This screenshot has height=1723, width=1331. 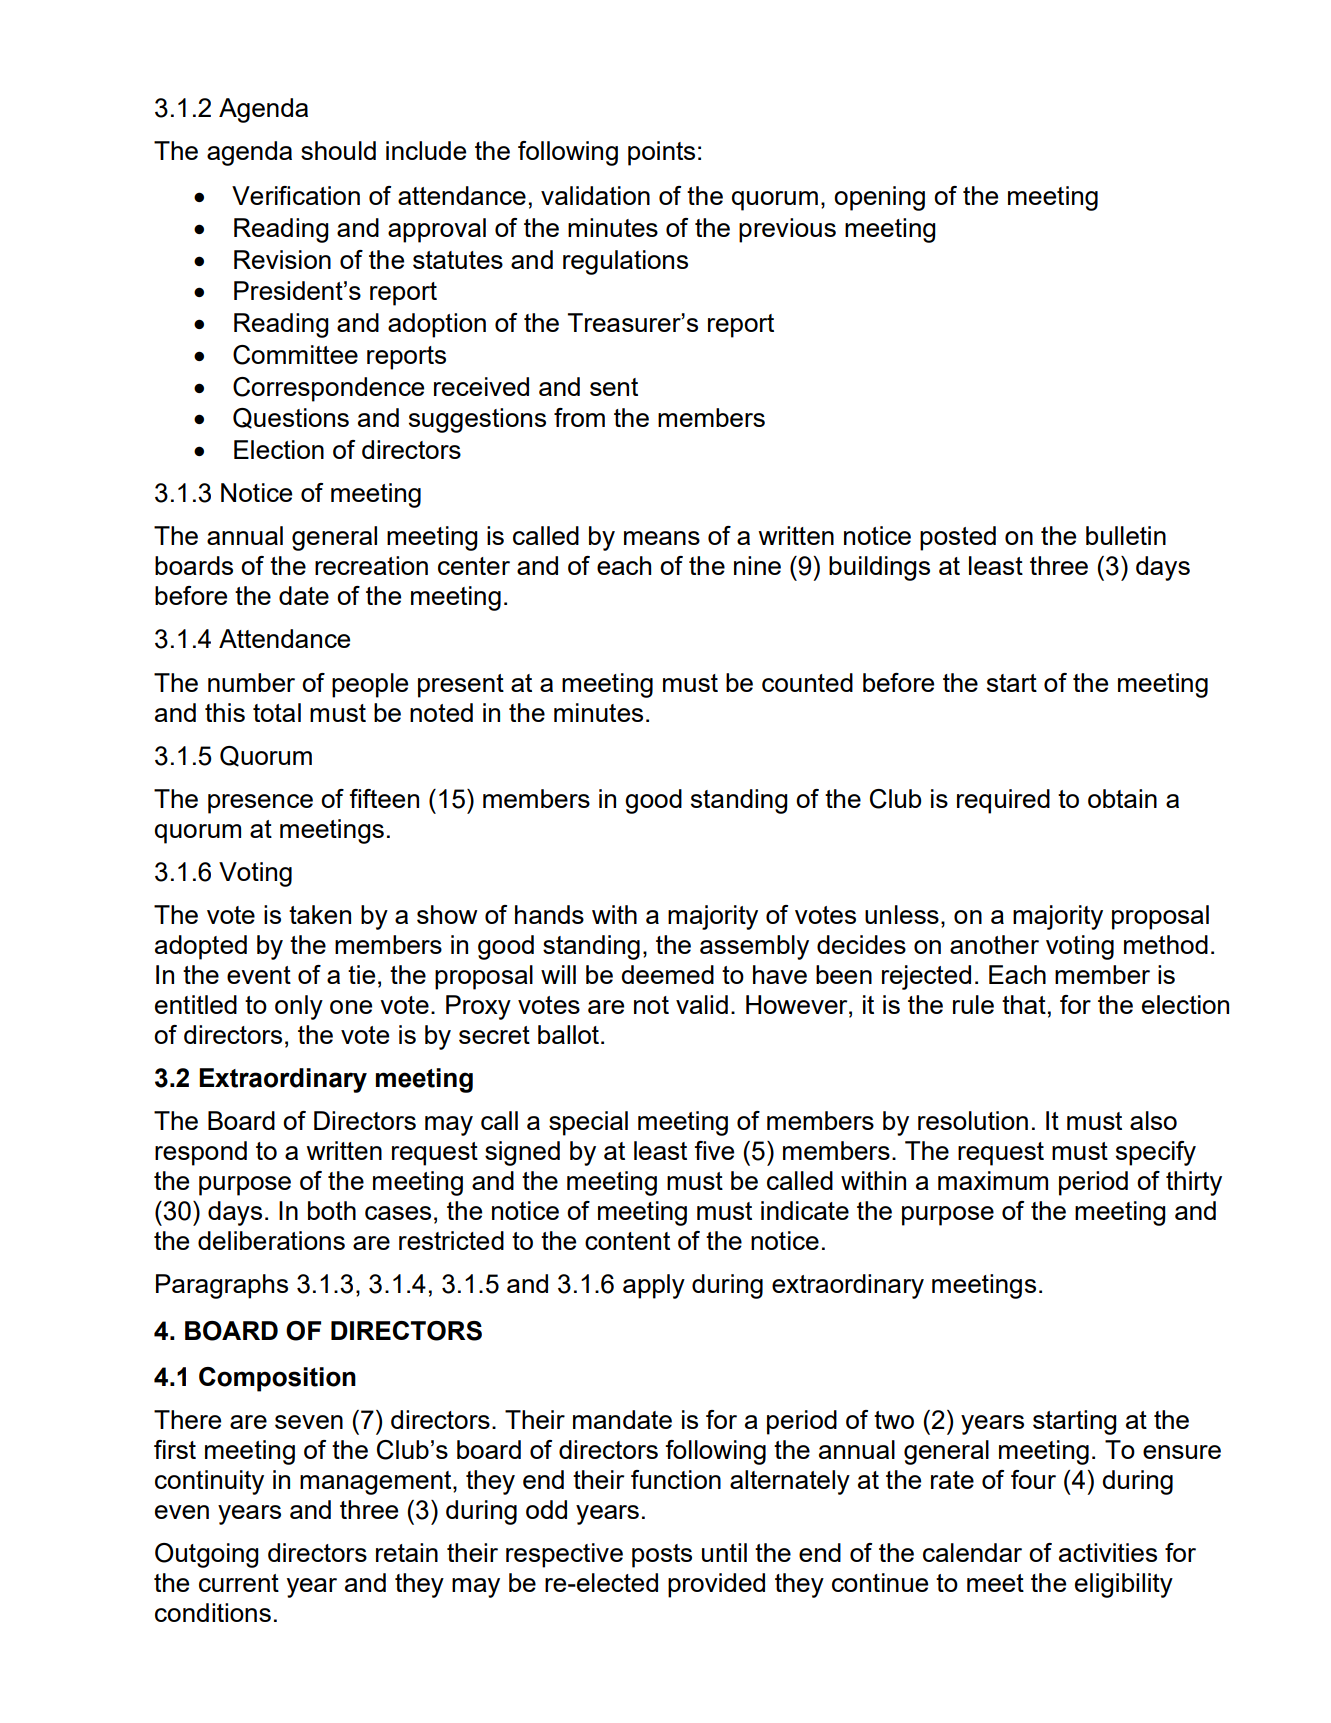 What do you see at coordinates (332, 1210) in the screenshot?
I see `both` at bounding box center [332, 1210].
